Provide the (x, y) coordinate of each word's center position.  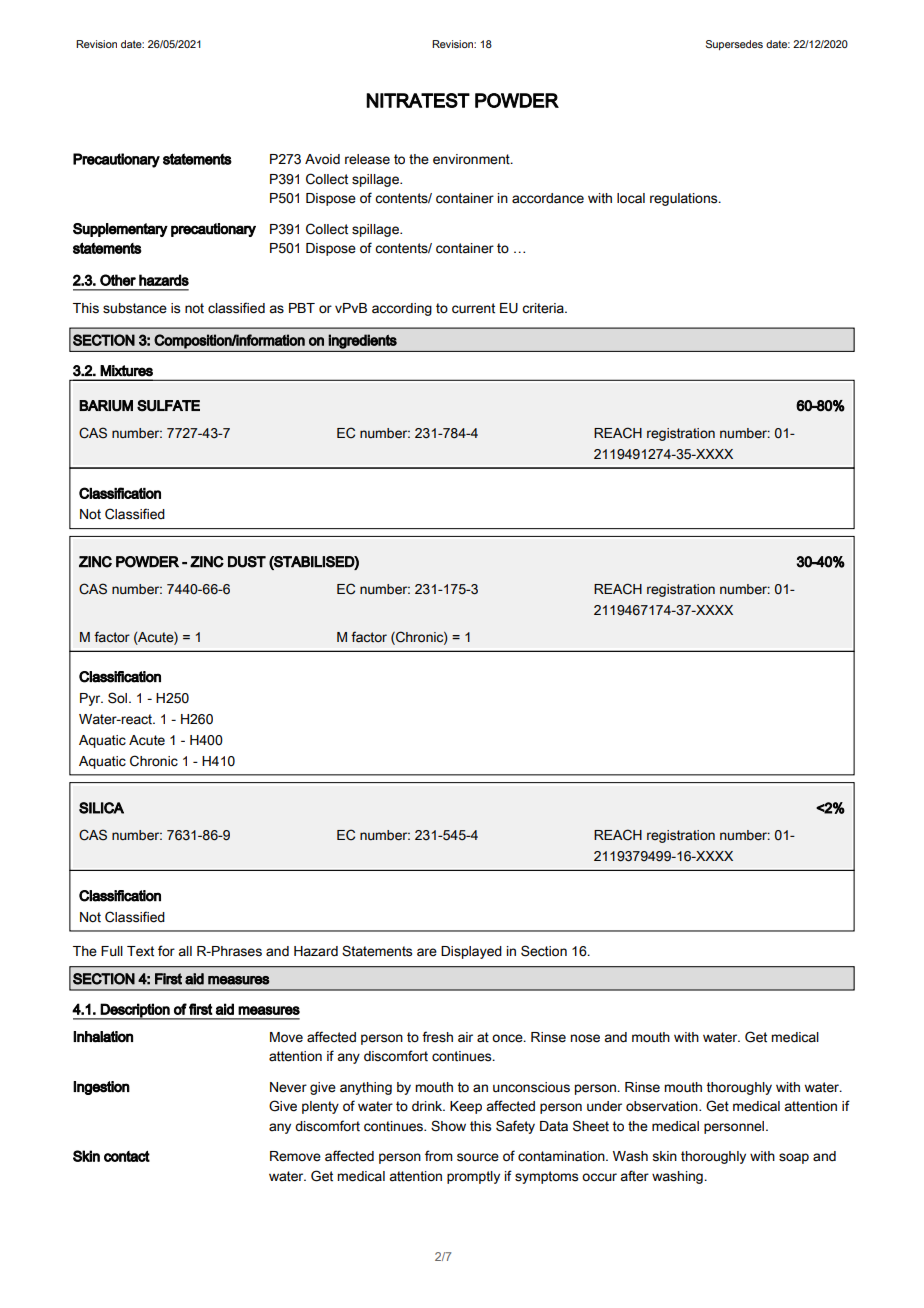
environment (472, 159)
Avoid (322, 159)
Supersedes (734, 45)
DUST (247, 562)
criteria (544, 308)
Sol (119, 698)
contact (127, 1156)
